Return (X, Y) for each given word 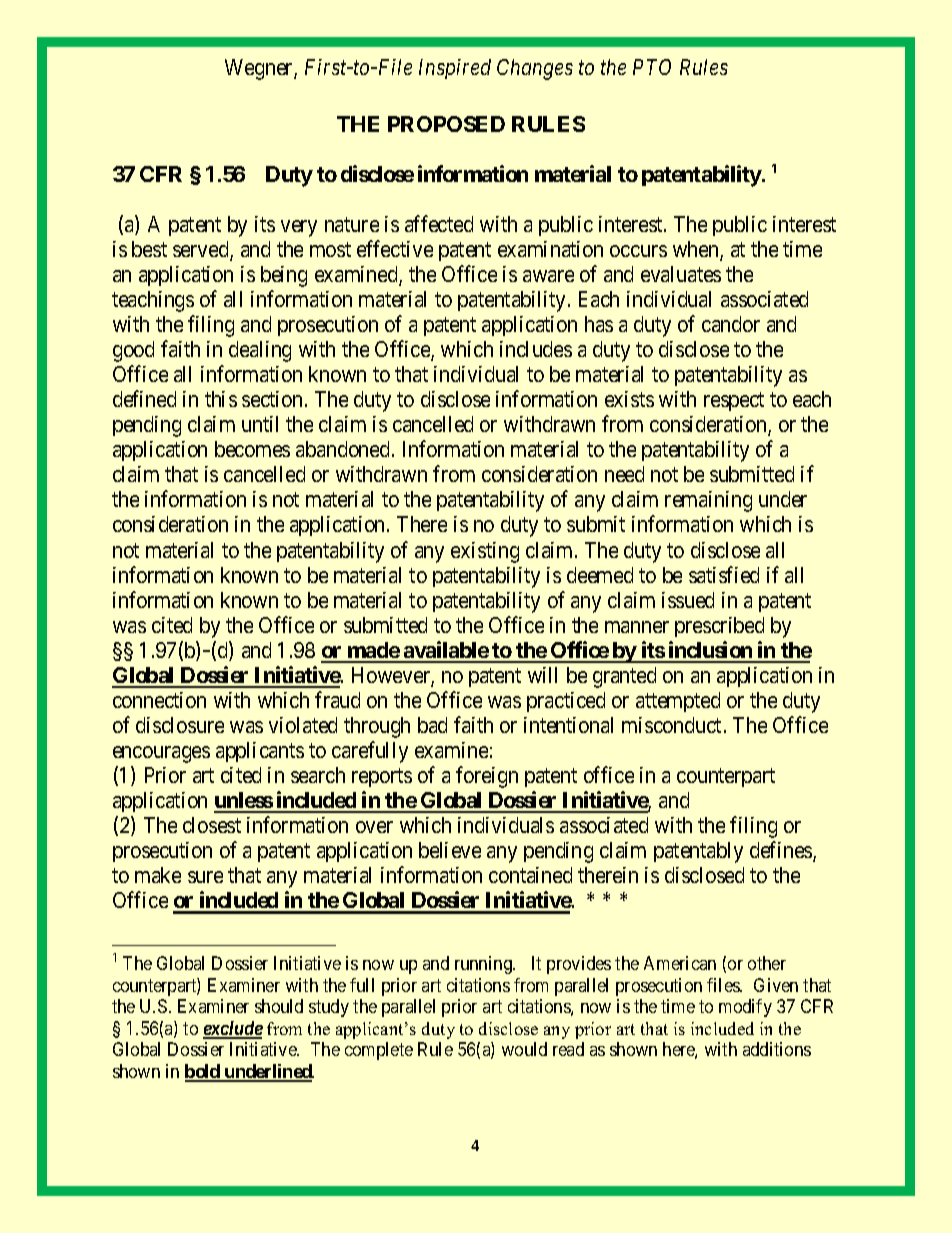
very (299, 228)
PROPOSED (446, 124)
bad (432, 725)
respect (734, 402)
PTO (652, 67)
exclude (233, 1029)
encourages (161, 754)
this (221, 399)
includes (536, 349)
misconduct (673, 725)
